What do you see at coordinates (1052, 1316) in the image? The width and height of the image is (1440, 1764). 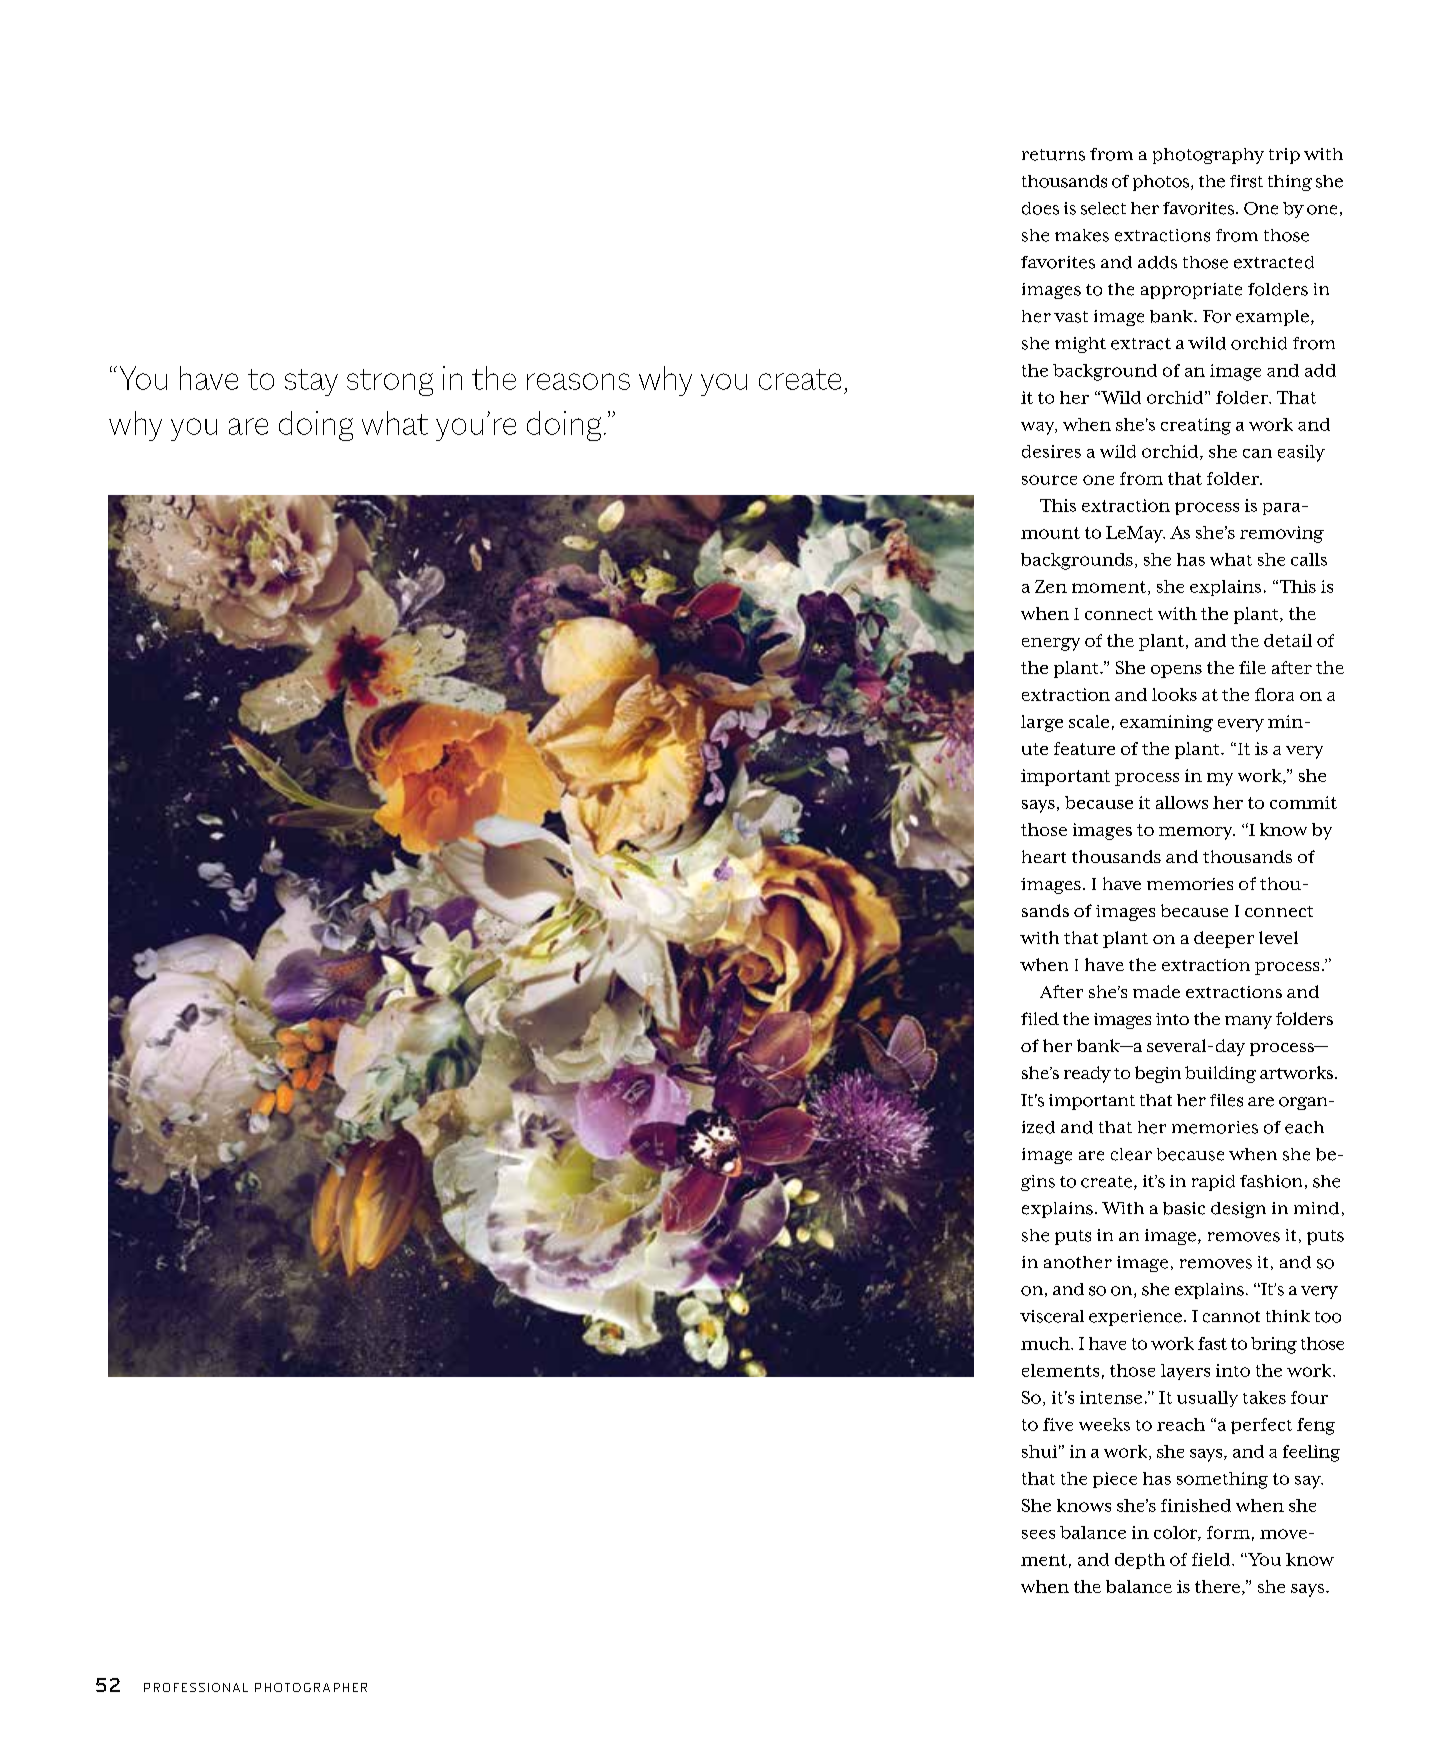 I see `visceral` at bounding box center [1052, 1316].
